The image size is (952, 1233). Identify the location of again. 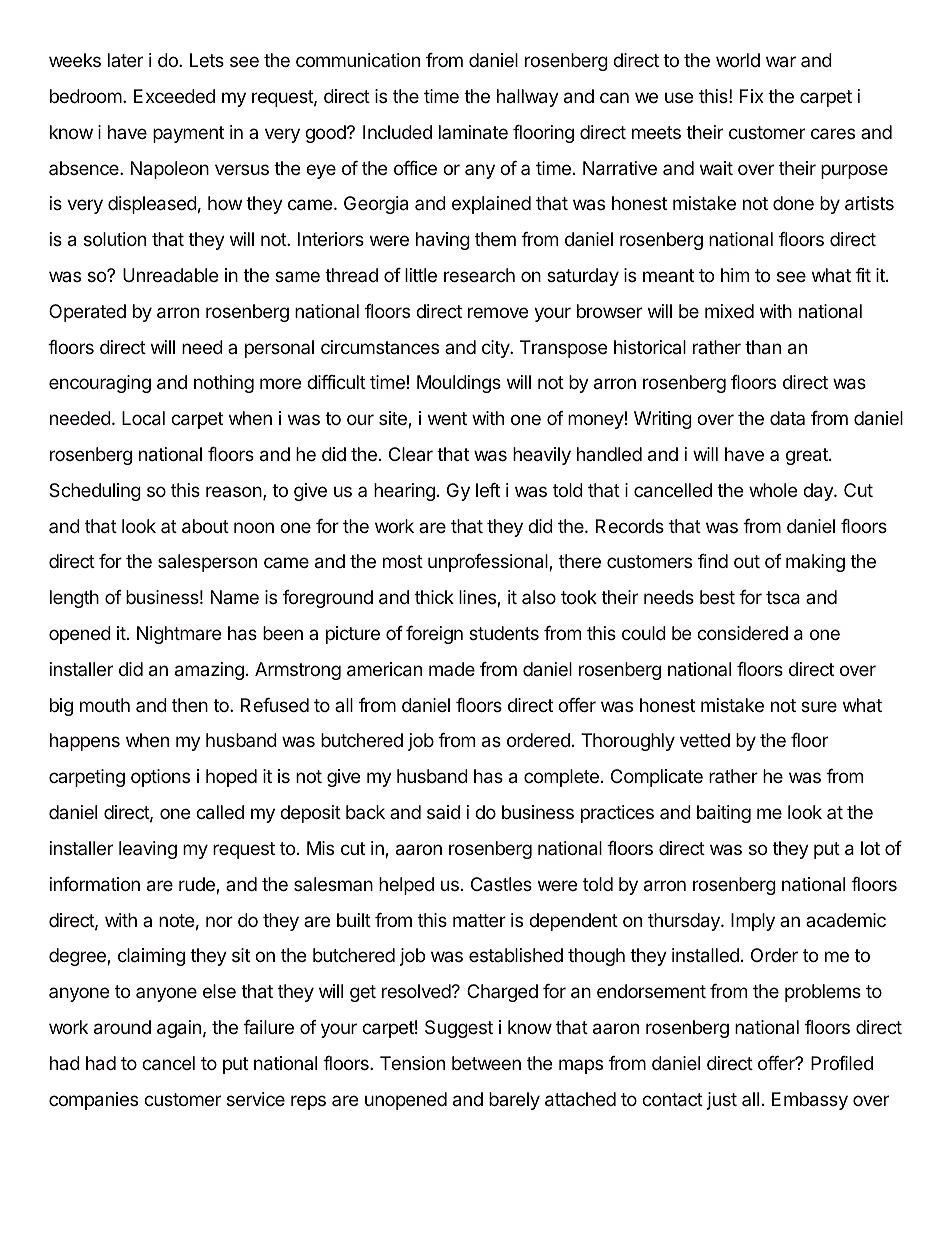
(179, 1029).
